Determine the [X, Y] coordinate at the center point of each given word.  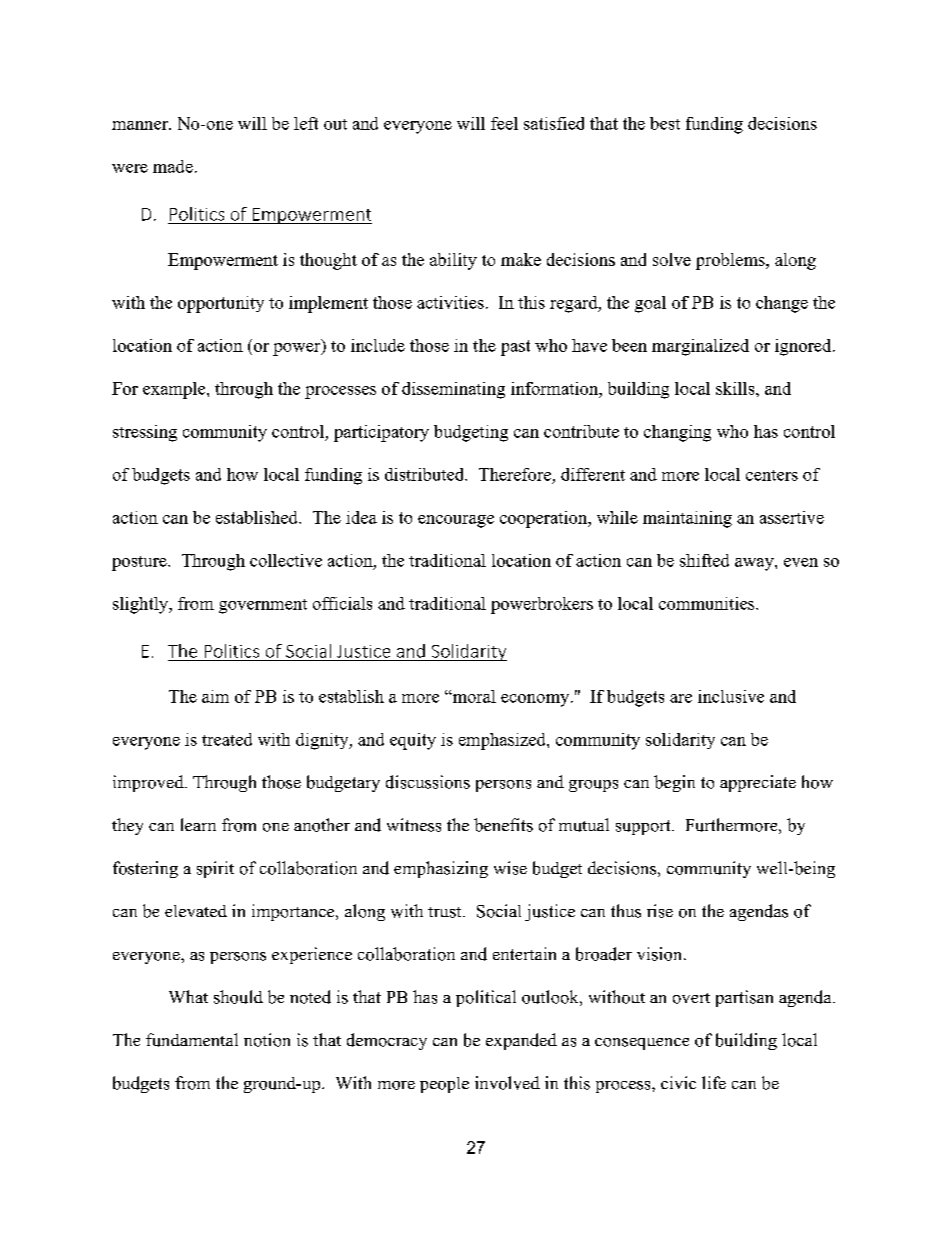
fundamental [192, 1040]
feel [504, 123]
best [665, 123]
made [173, 166]
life [714, 1082]
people [444, 1085]
